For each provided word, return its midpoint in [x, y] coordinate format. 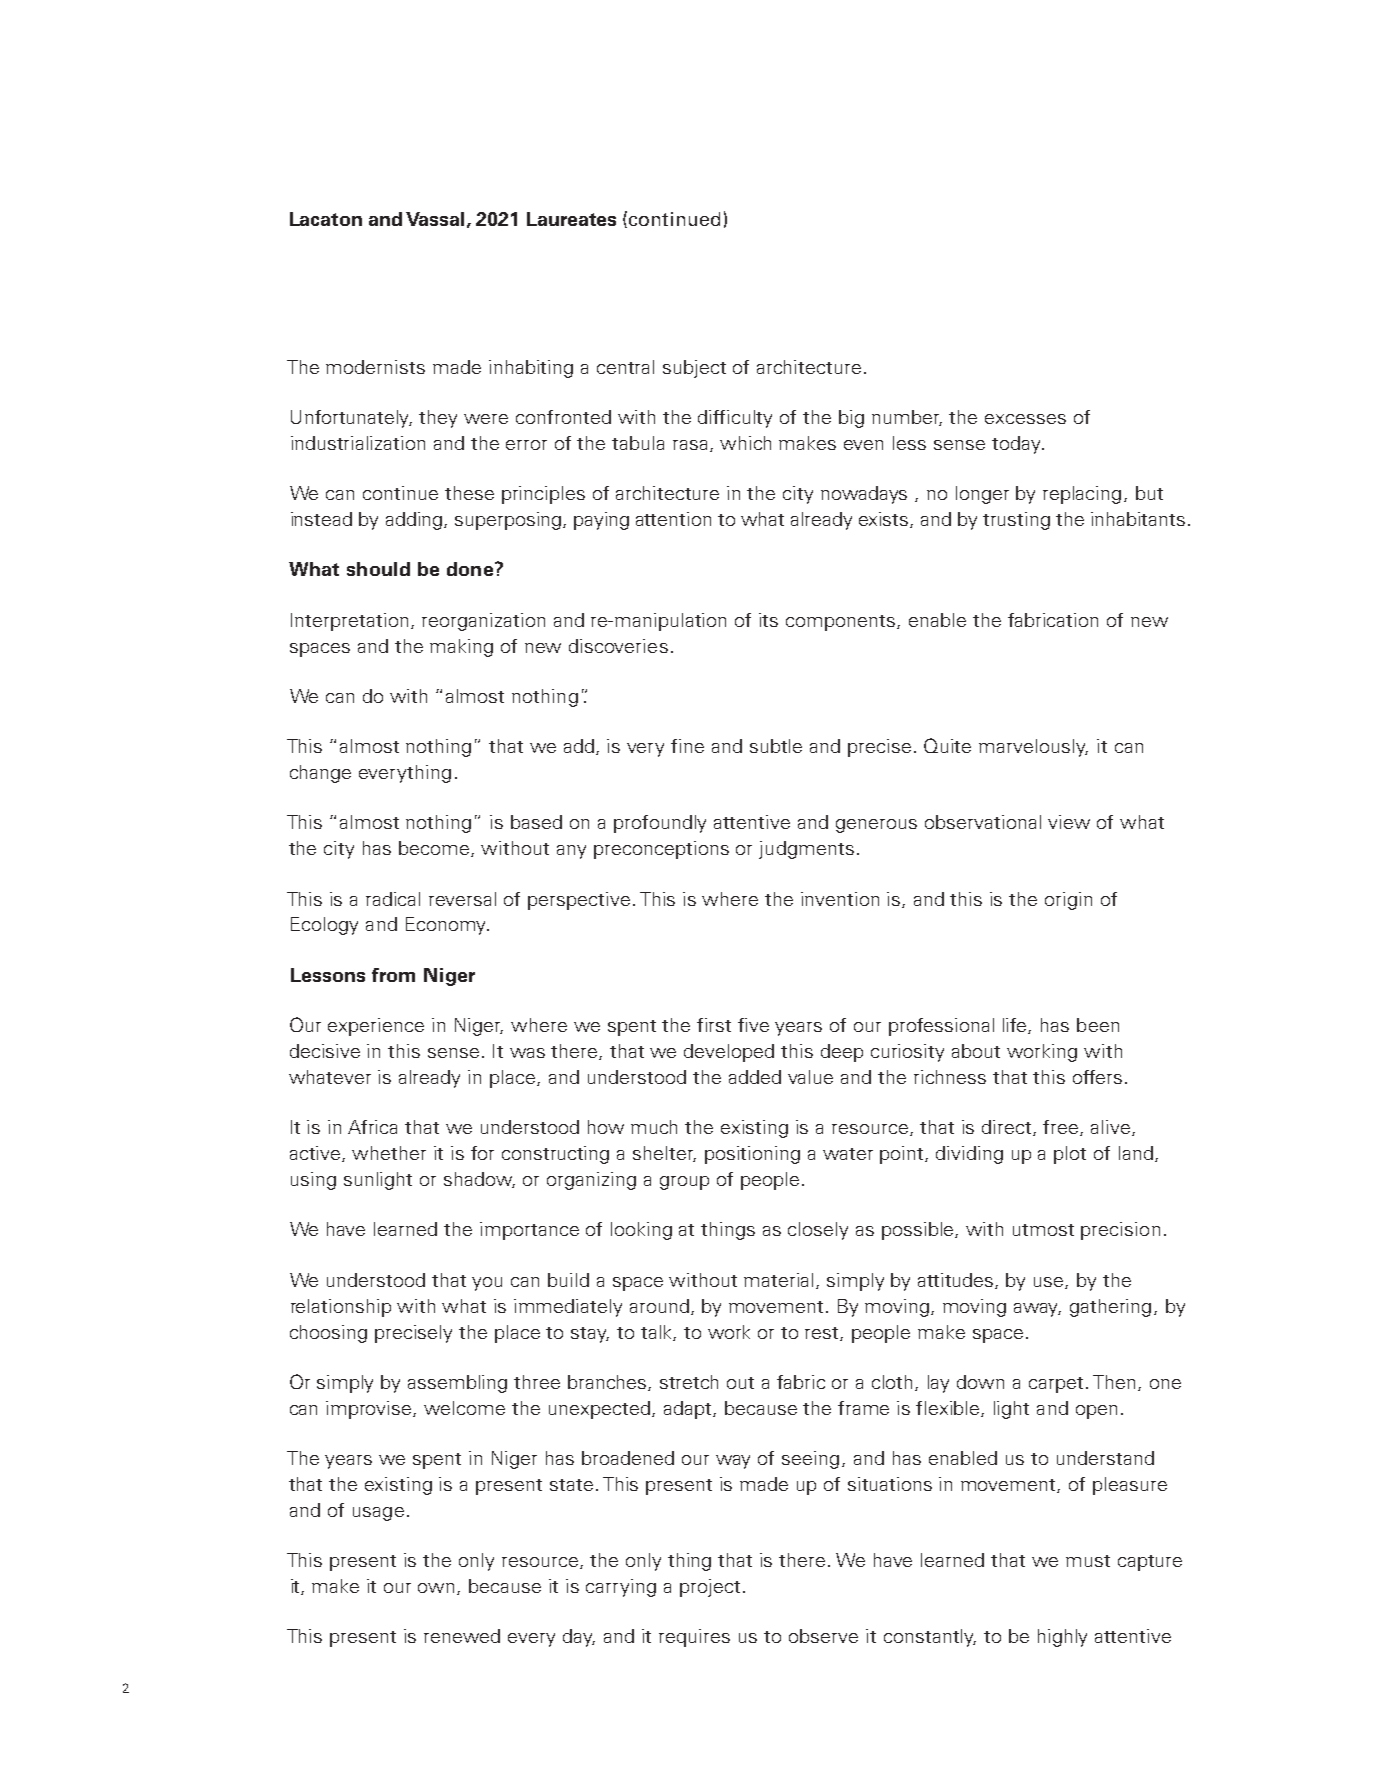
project [710, 1588]
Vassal [435, 219]
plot [1070, 1155]
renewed [462, 1636]
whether [389, 1153]
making [461, 648]
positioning [752, 1155]
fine [687, 746]
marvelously [1033, 748]
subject [694, 369]
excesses [1025, 419]
